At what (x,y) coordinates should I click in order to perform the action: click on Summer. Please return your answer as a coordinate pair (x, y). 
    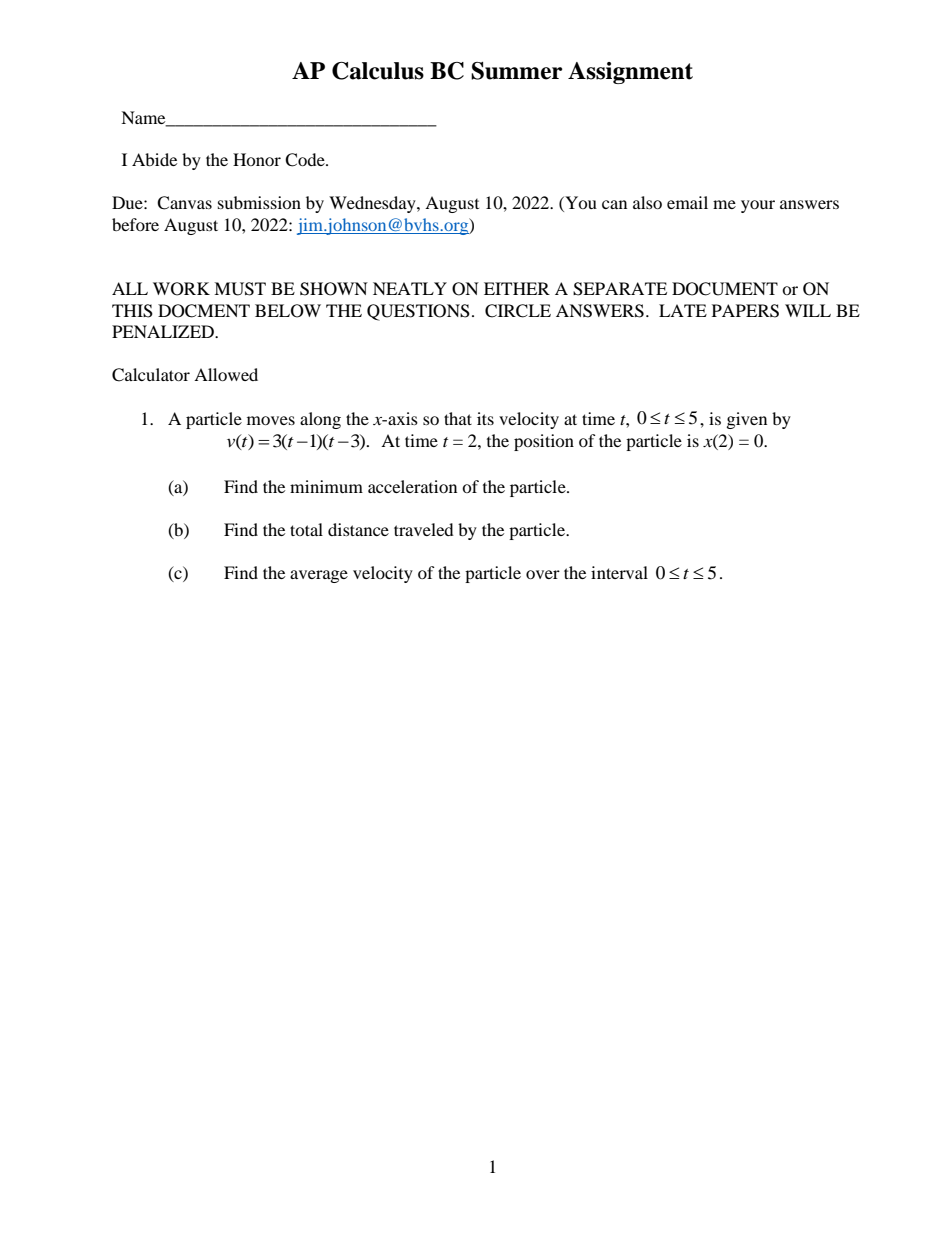
    Looking at the image, I should click on (516, 71).
